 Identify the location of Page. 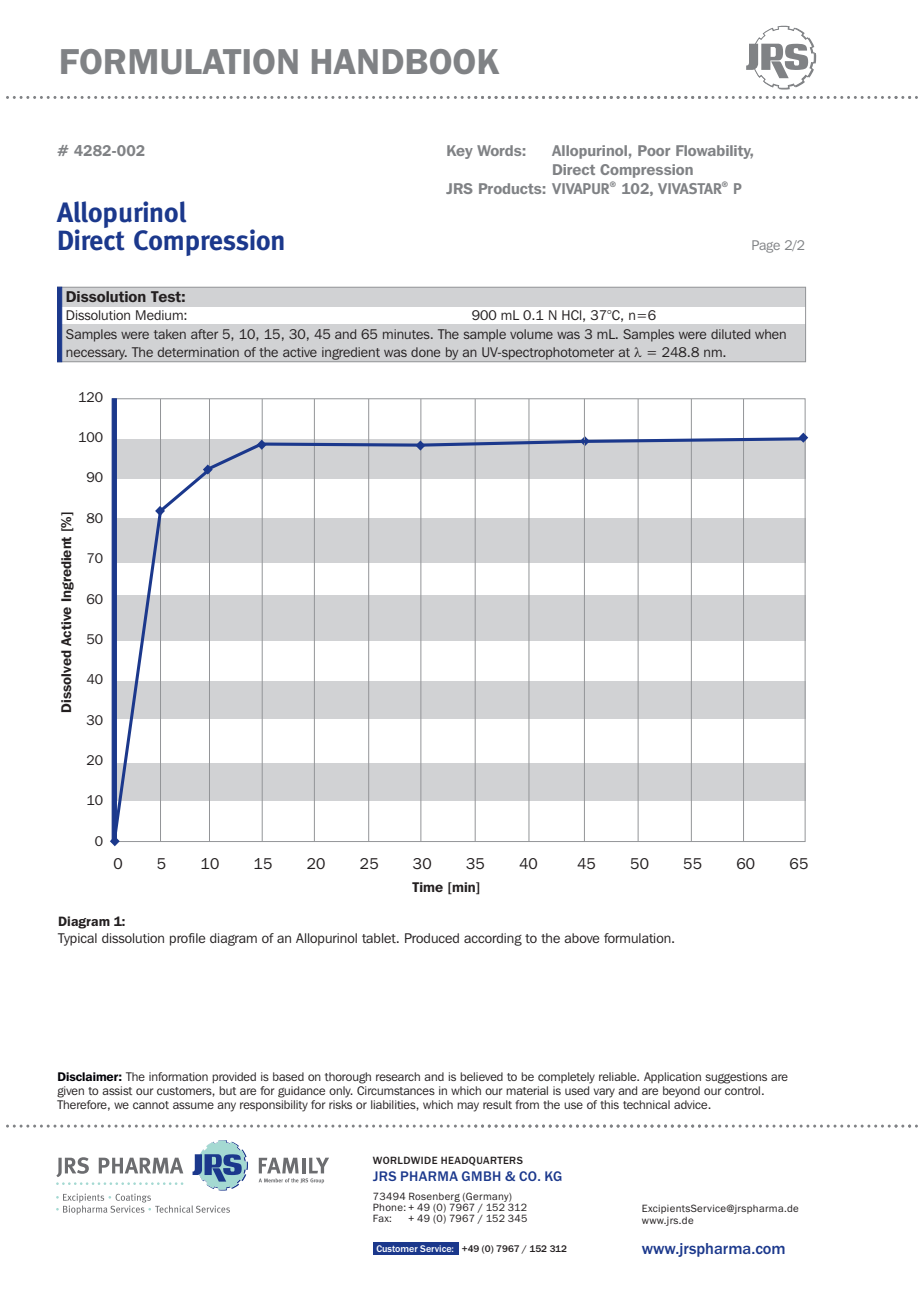
(766, 246).
